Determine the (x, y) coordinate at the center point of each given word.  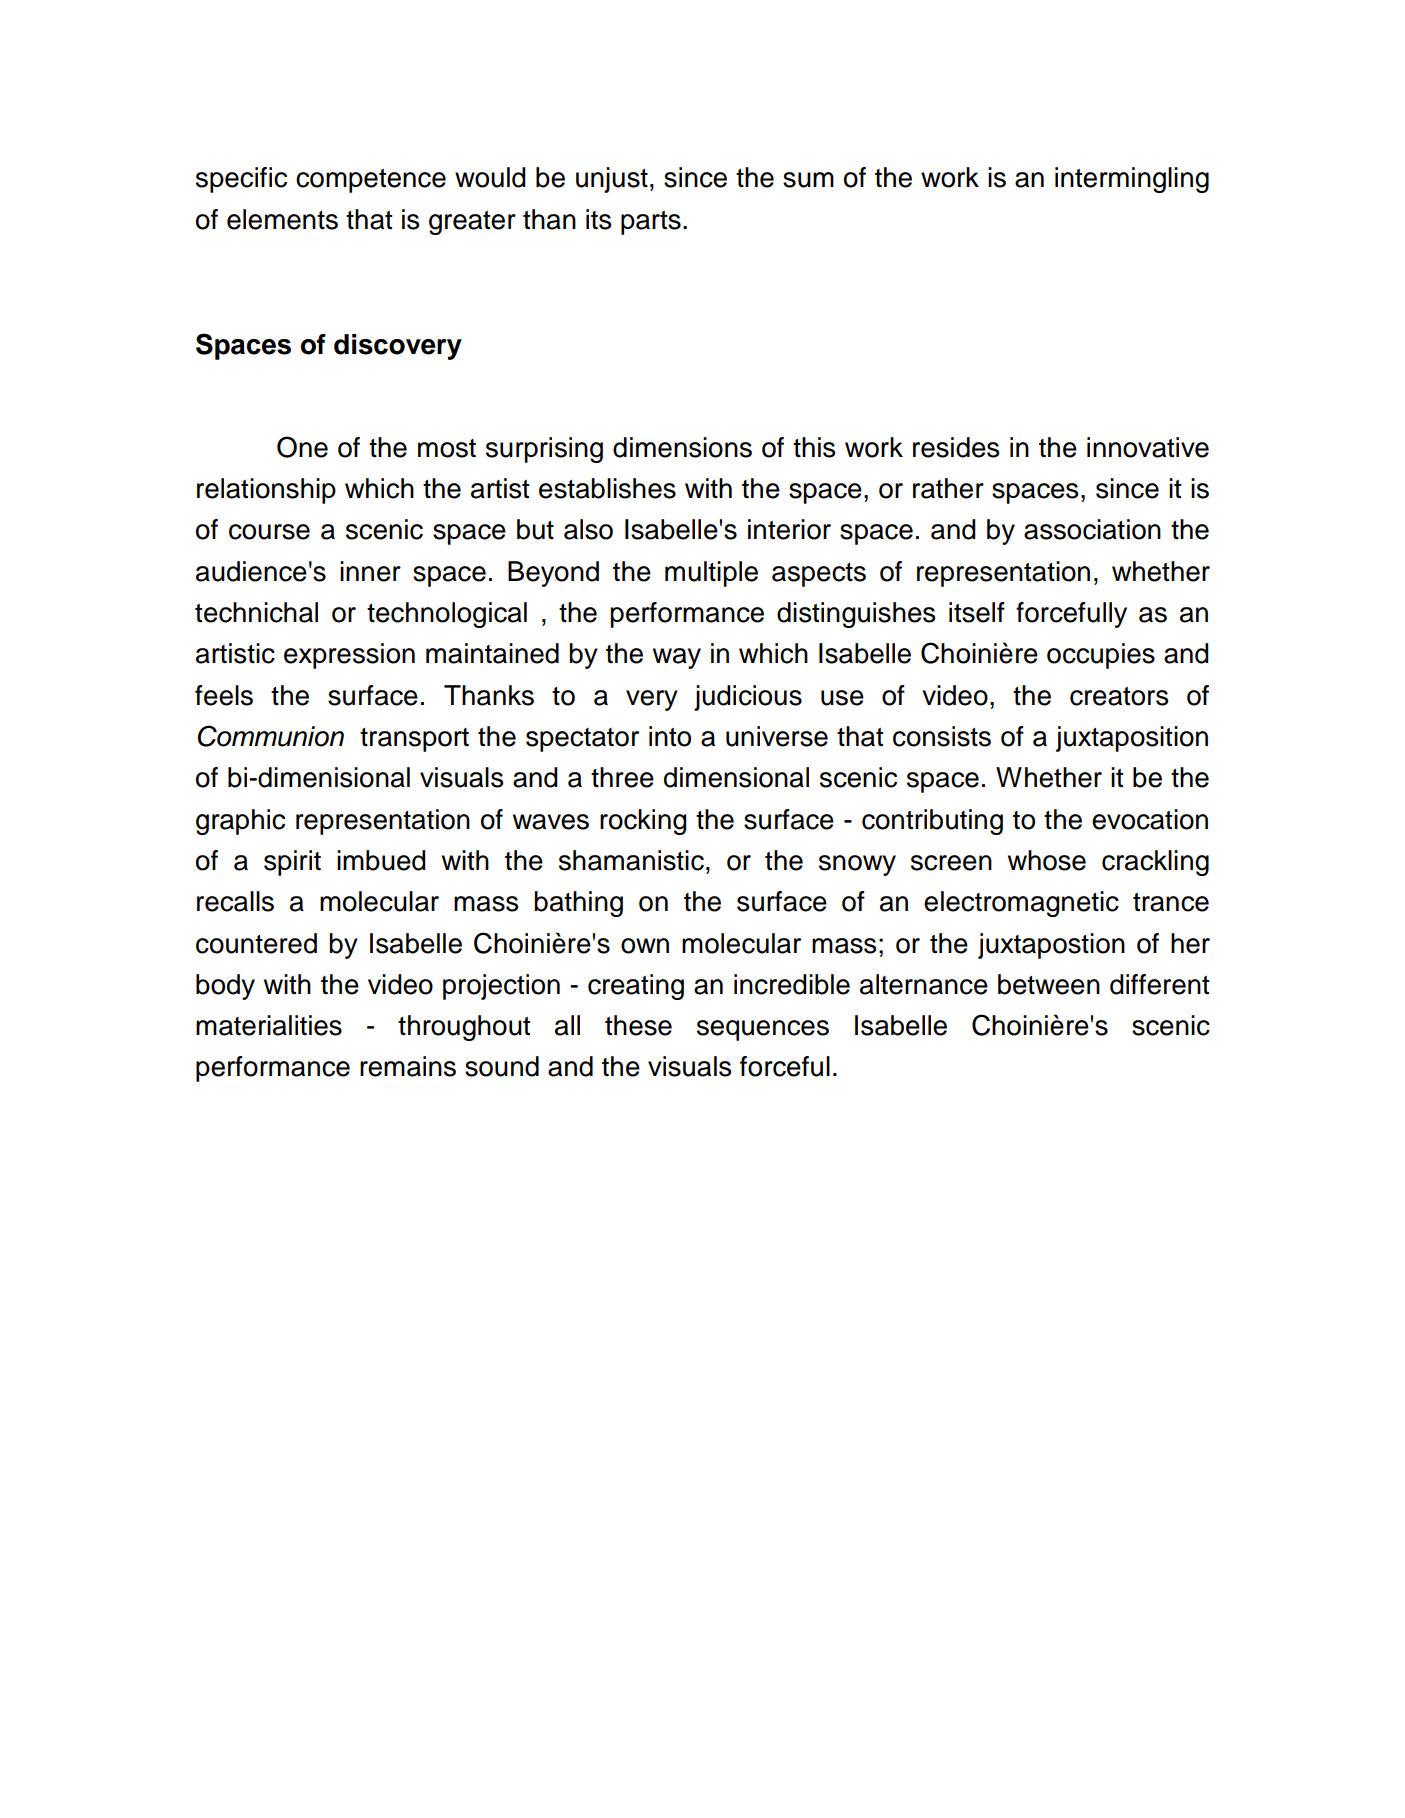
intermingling (1132, 180)
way (677, 658)
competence (371, 181)
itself (977, 612)
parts (651, 223)
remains (408, 1066)
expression (349, 656)
